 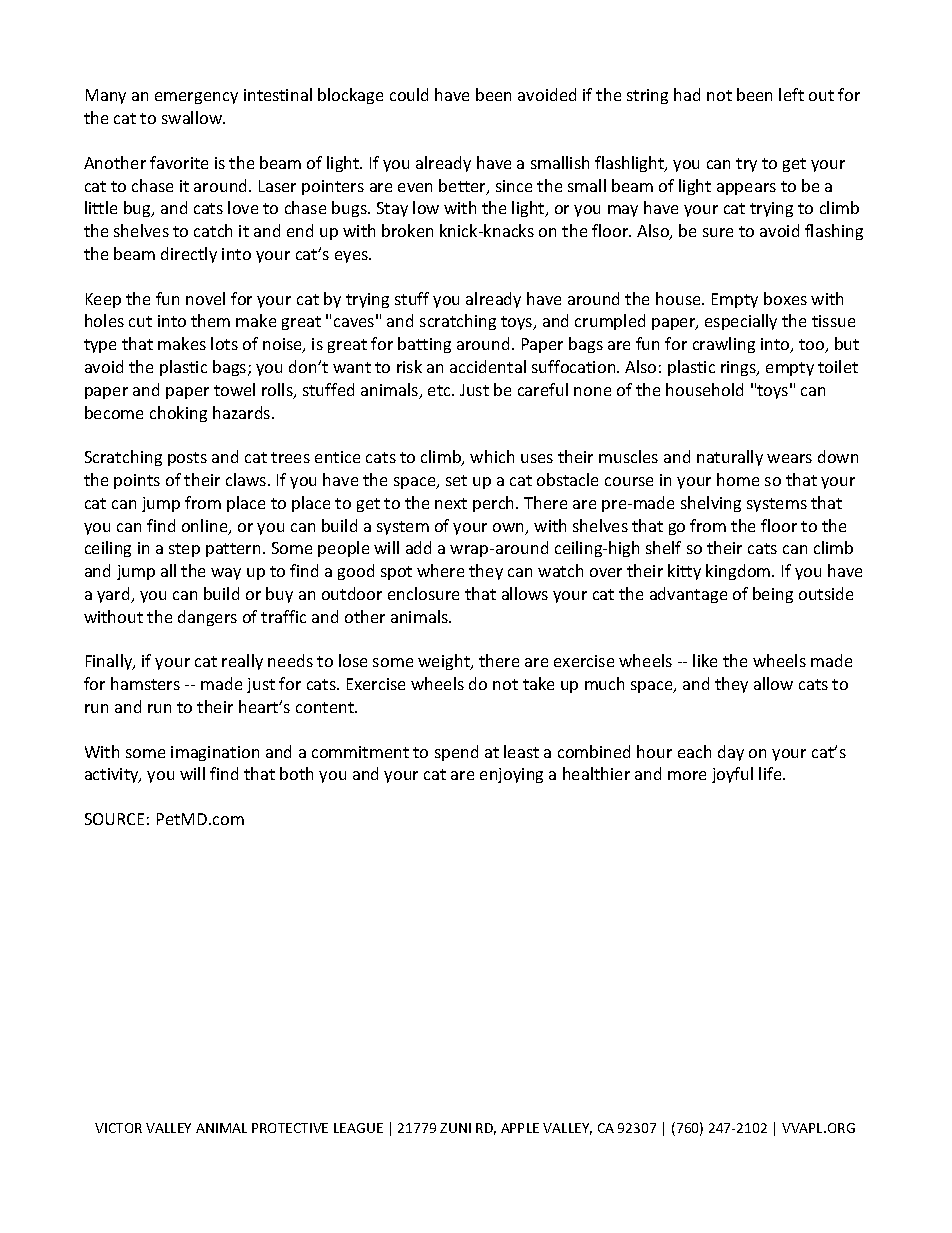 What do you see at coordinates (456, 753) in the image?
I see `spend` at bounding box center [456, 753].
